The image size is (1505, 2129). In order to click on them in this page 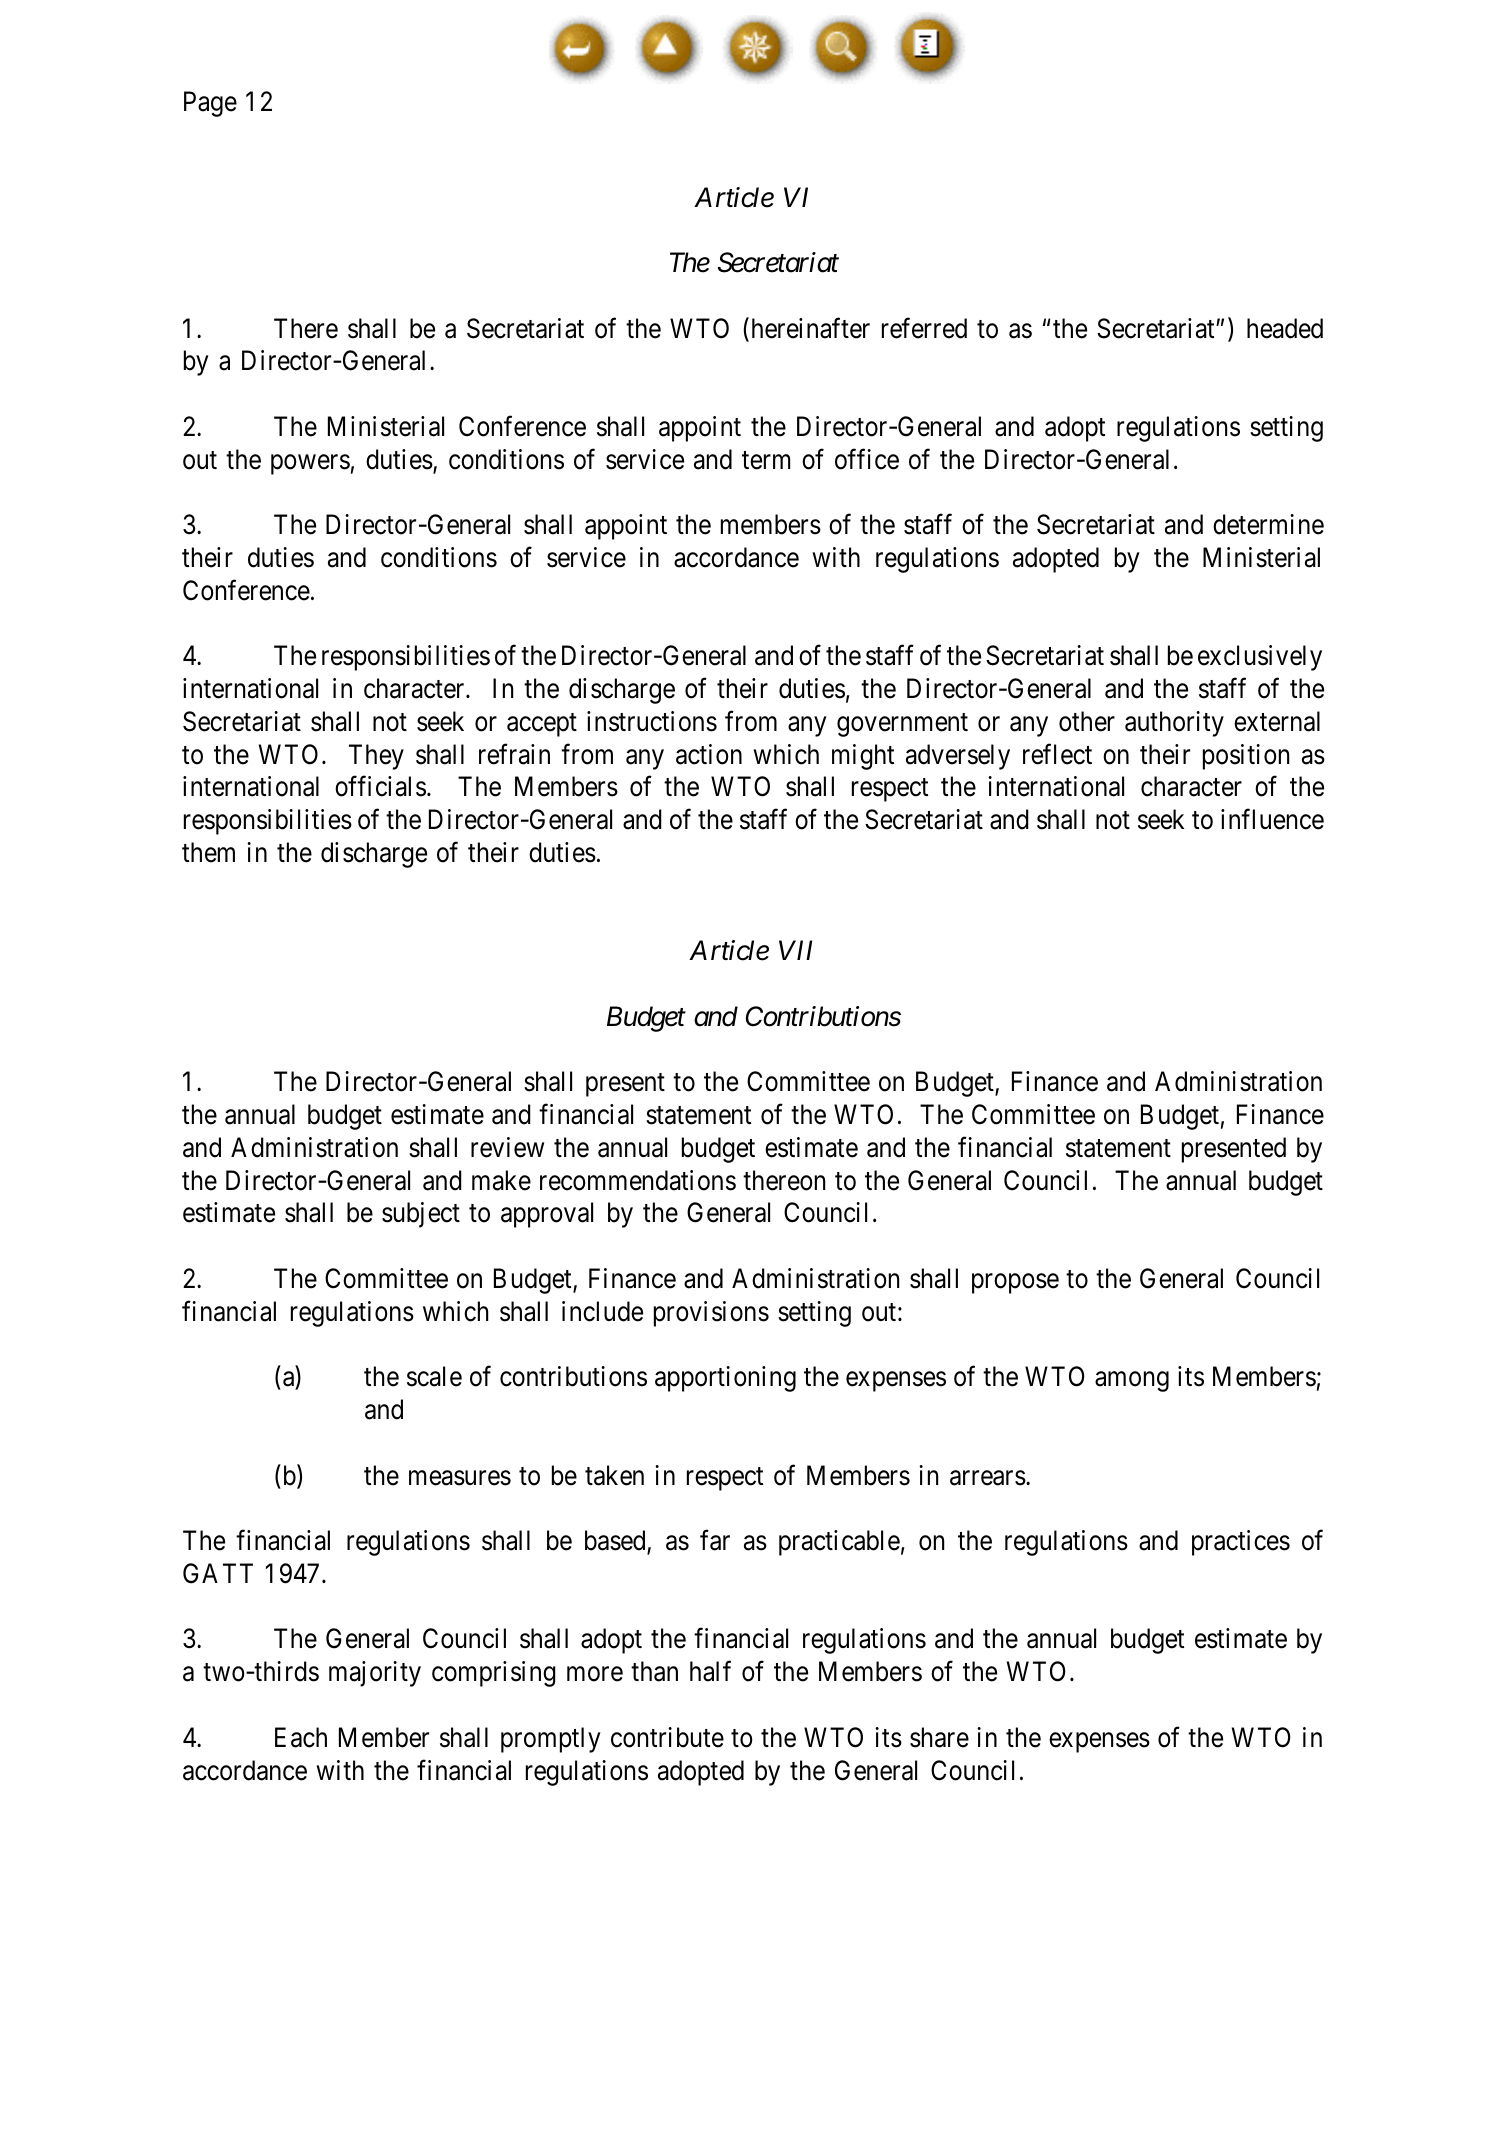, I will do `click(208, 852)`.
